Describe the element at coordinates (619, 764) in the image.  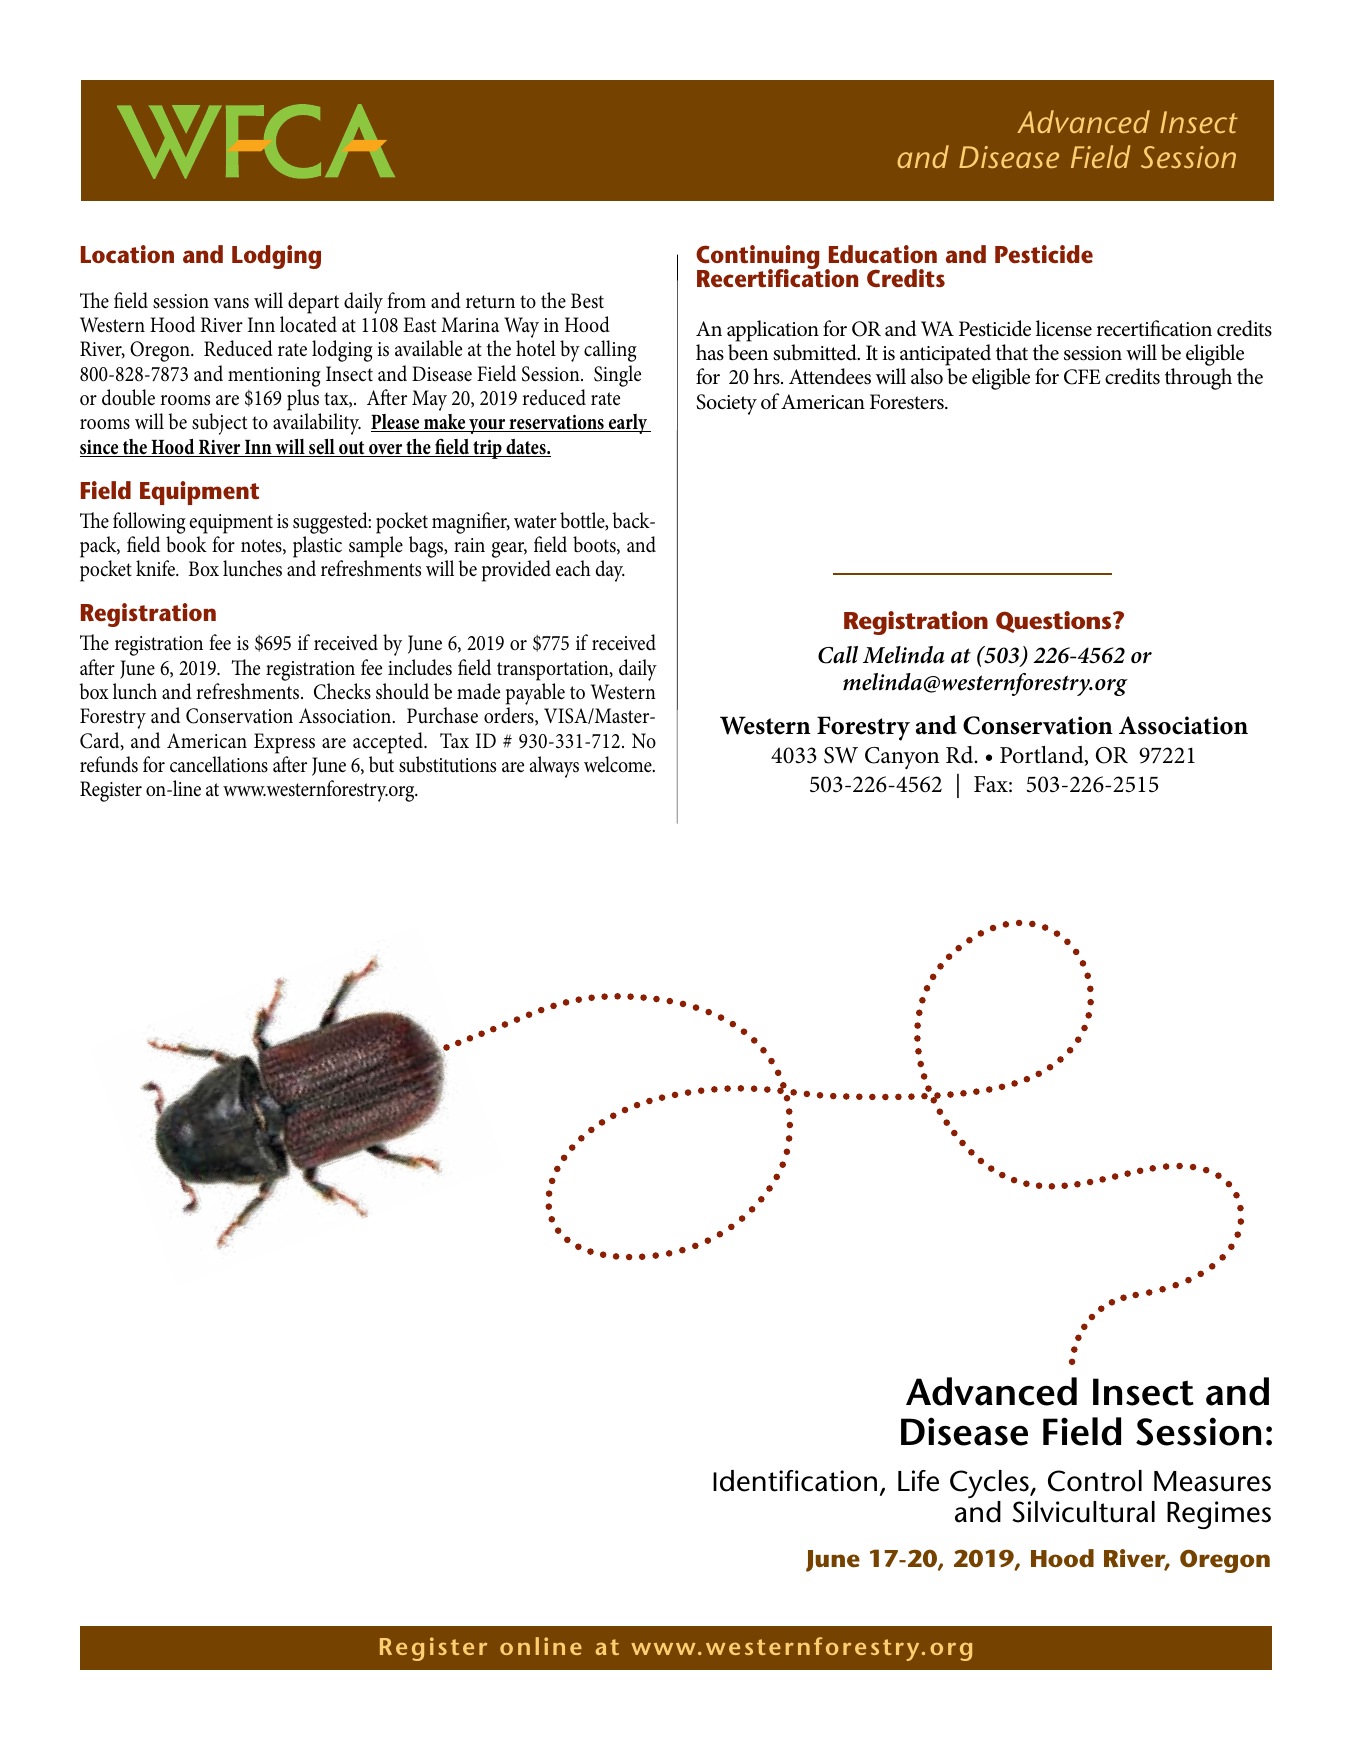
I see `welcome` at that location.
